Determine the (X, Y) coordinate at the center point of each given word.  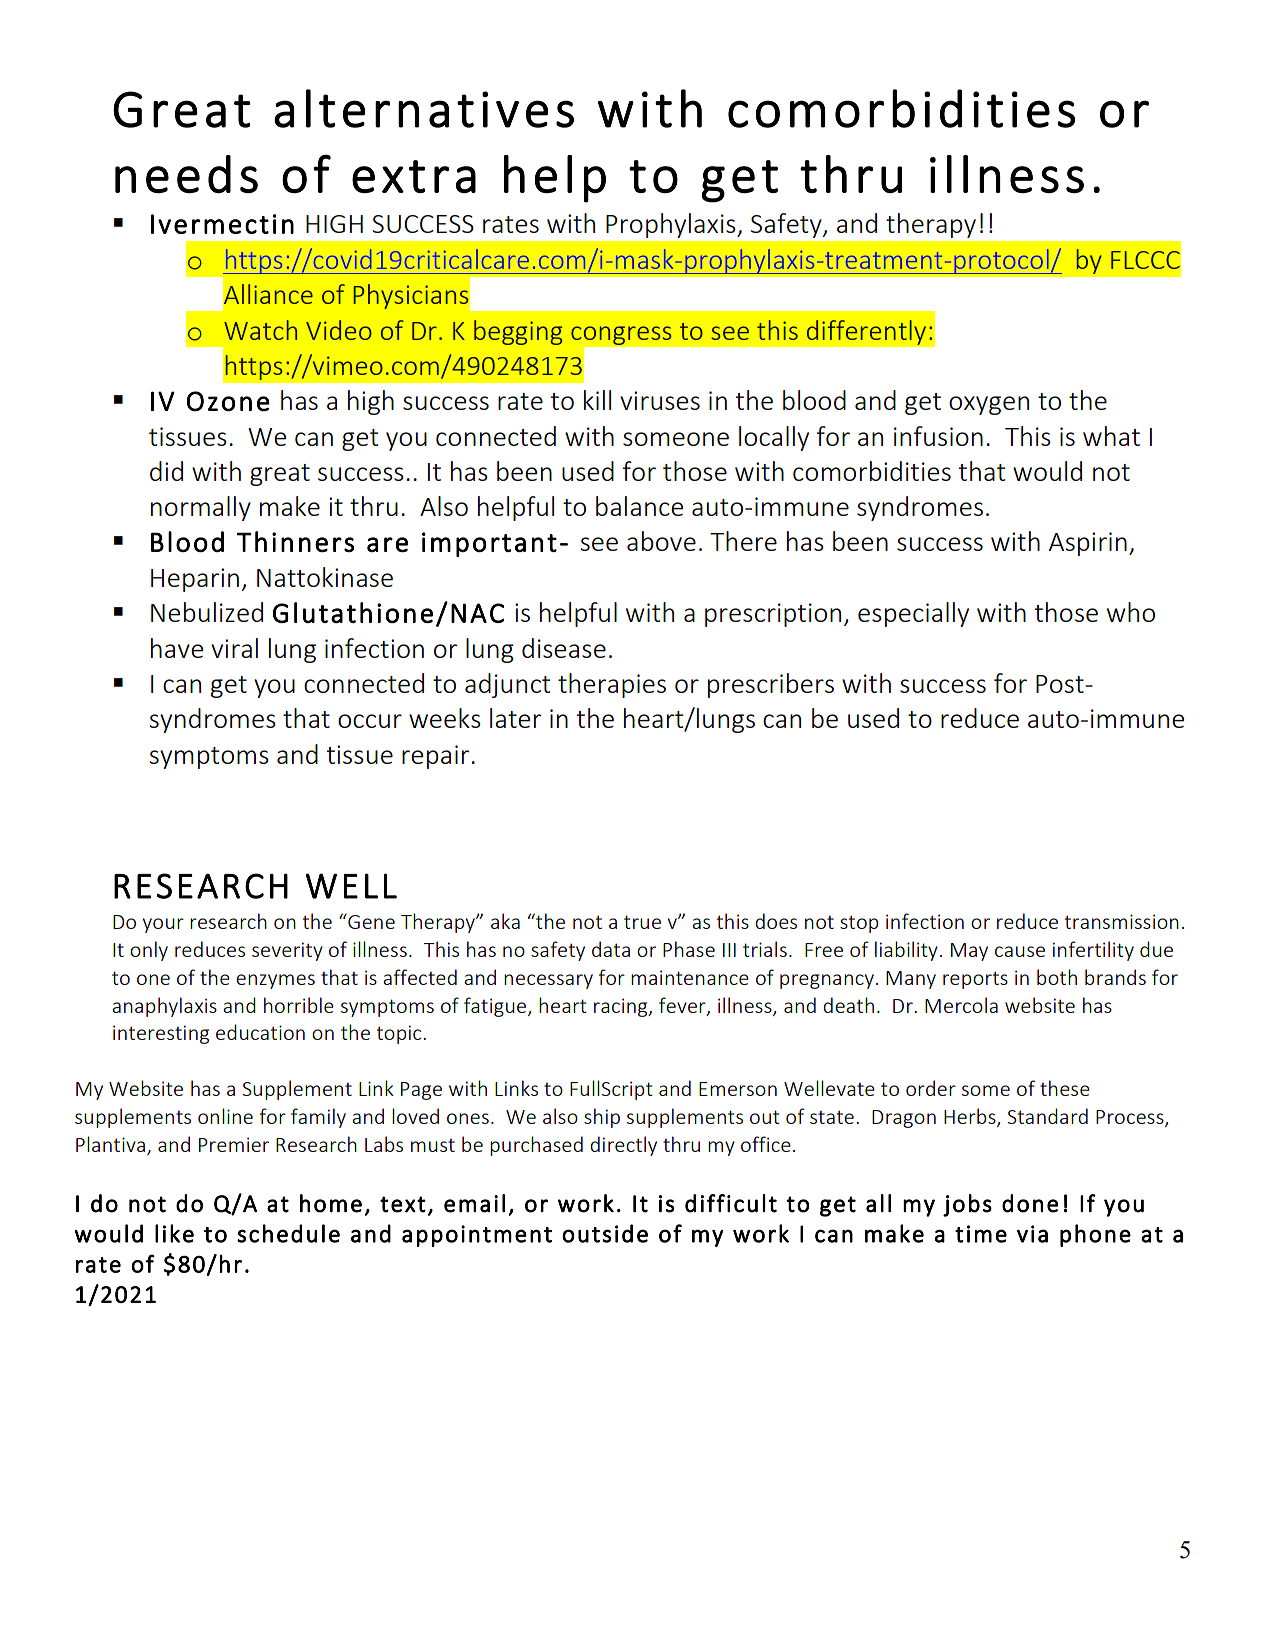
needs (186, 174)
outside (605, 1233)
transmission (1122, 921)
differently (866, 332)
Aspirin (1088, 544)
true (642, 922)
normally (201, 508)
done (1030, 1203)
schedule (288, 1233)
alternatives (424, 108)
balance (639, 506)
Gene (370, 921)
